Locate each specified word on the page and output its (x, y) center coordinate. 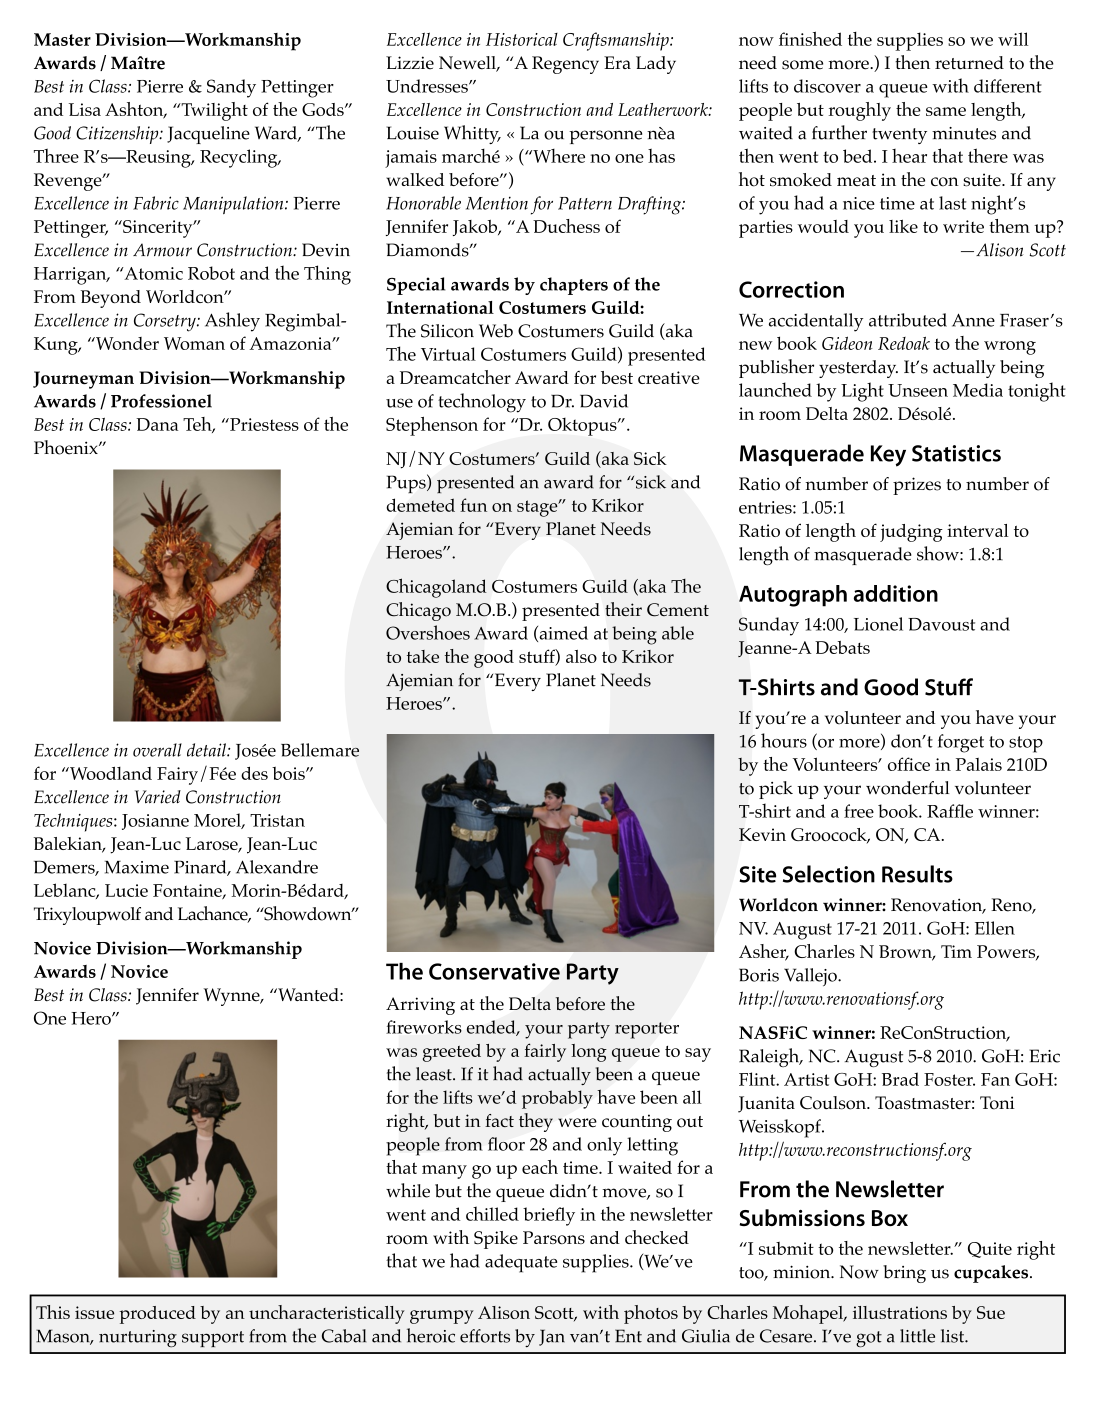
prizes (917, 486)
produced (157, 1315)
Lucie (126, 890)
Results (917, 874)
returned (969, 63)
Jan (552, 1337)
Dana (157, 424)
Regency (565, 65)
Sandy (231, 88)
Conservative (494, 971)
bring (904, 1274)
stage (538, 508)
